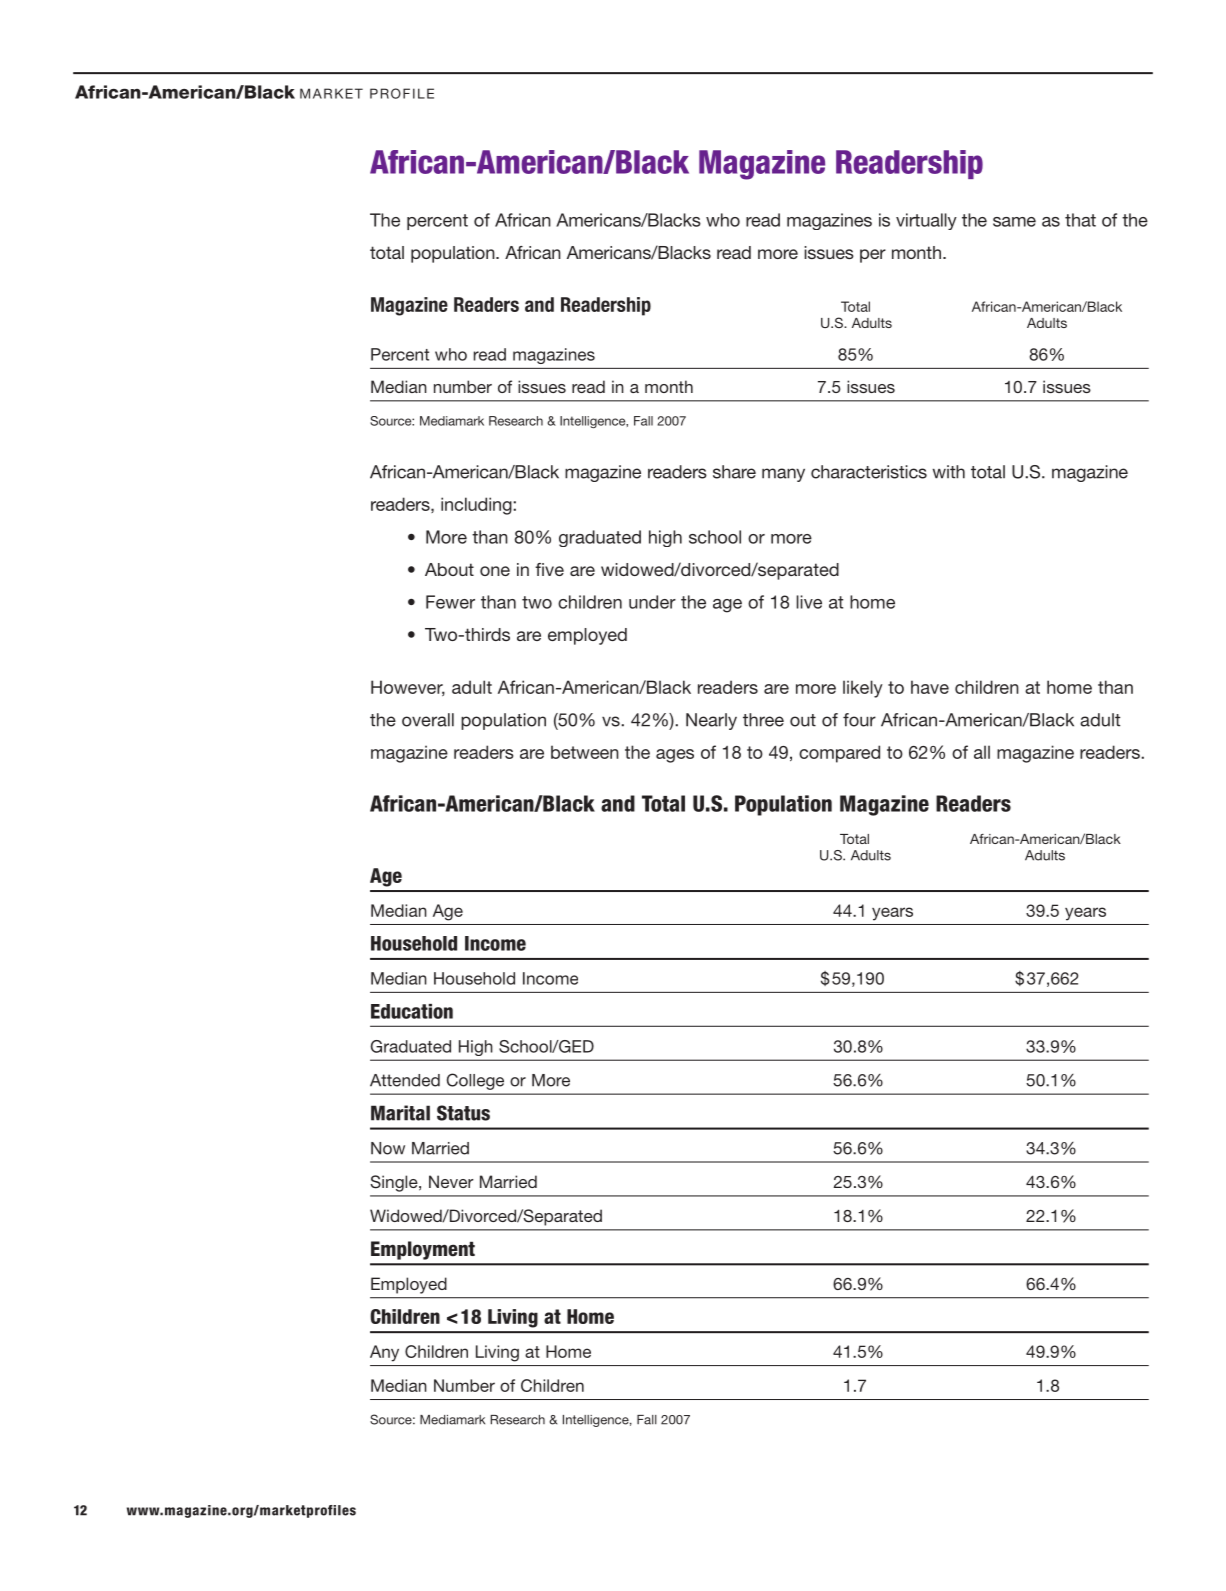 Image resolution: width=1226 pixels, height=1591 pixels. I want to click on share, so click(734, 472).
